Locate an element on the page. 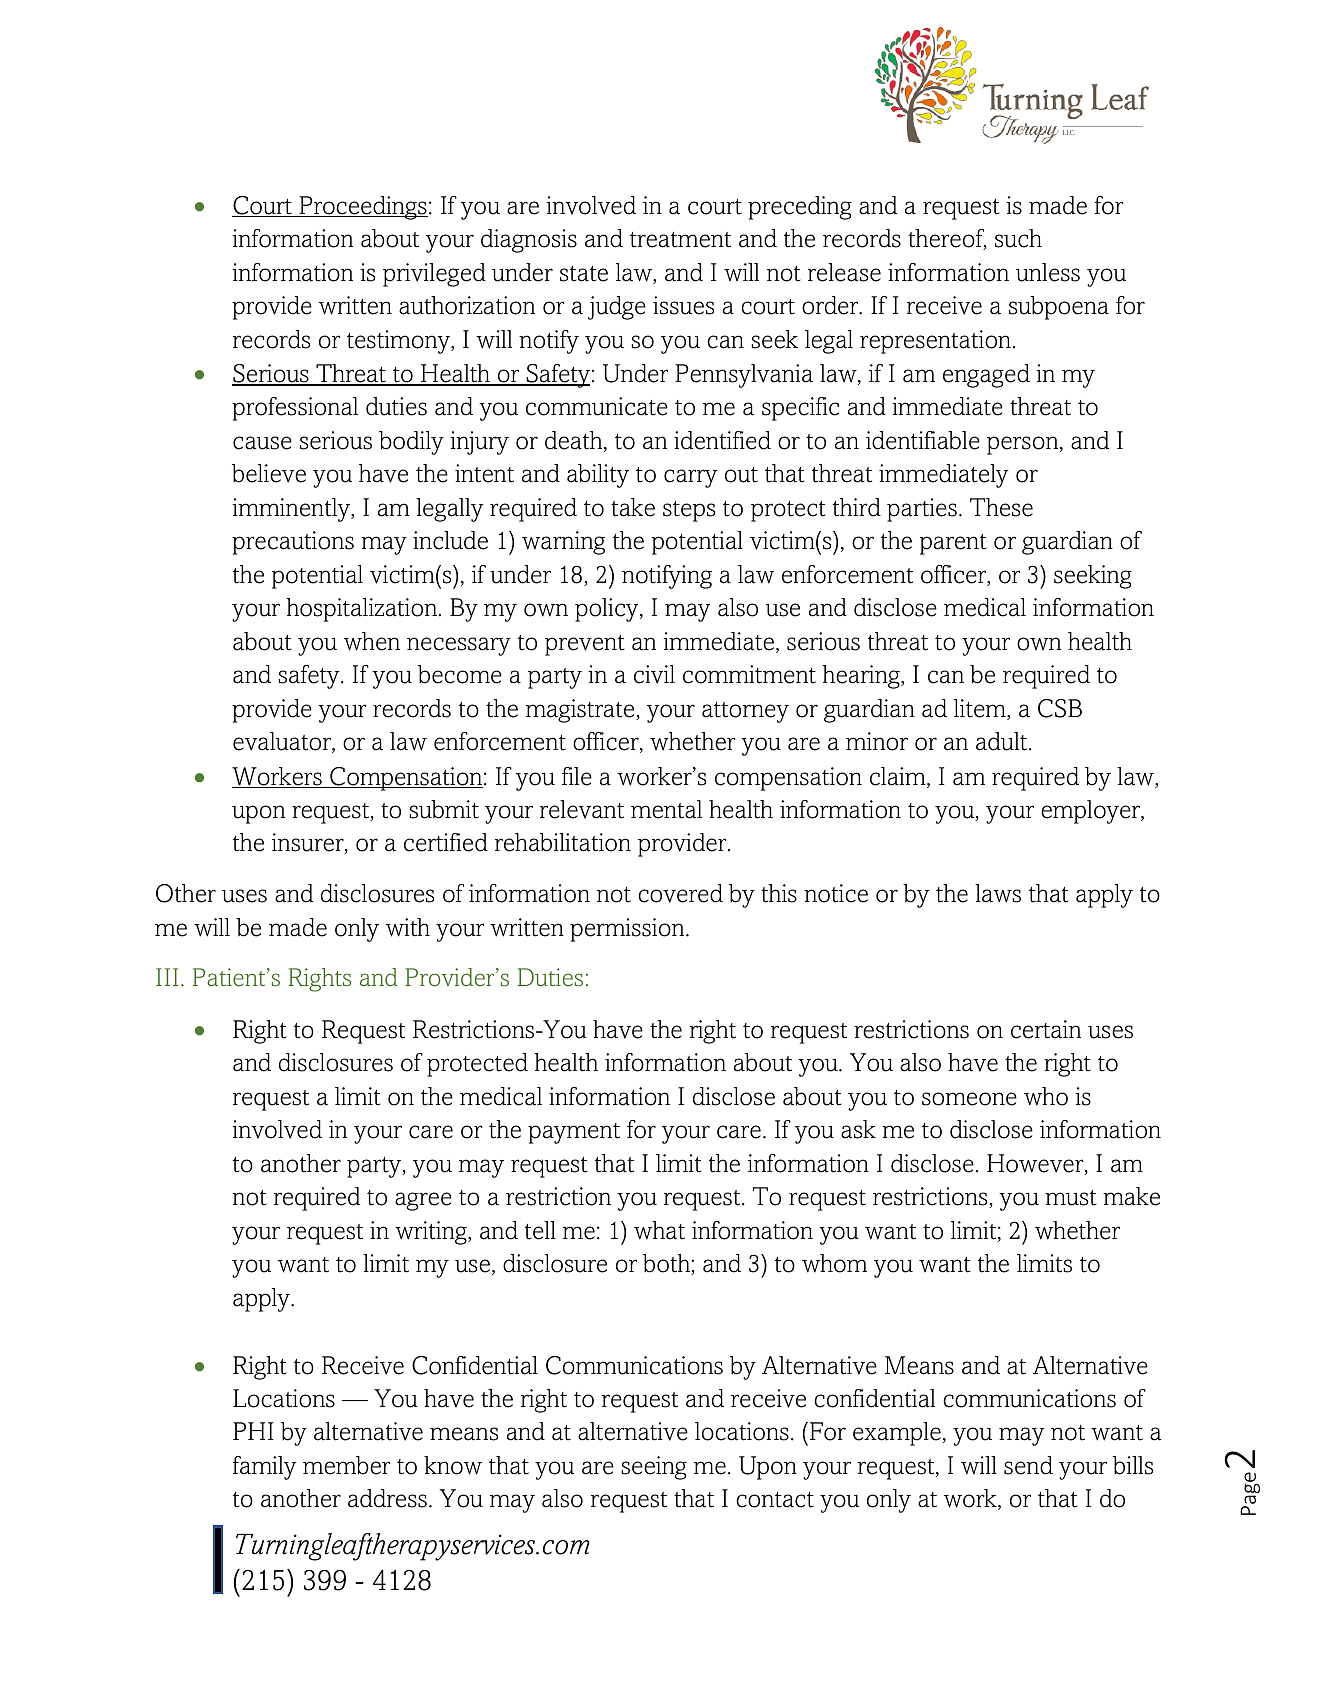  parent is located at coordinates (953, 544).
